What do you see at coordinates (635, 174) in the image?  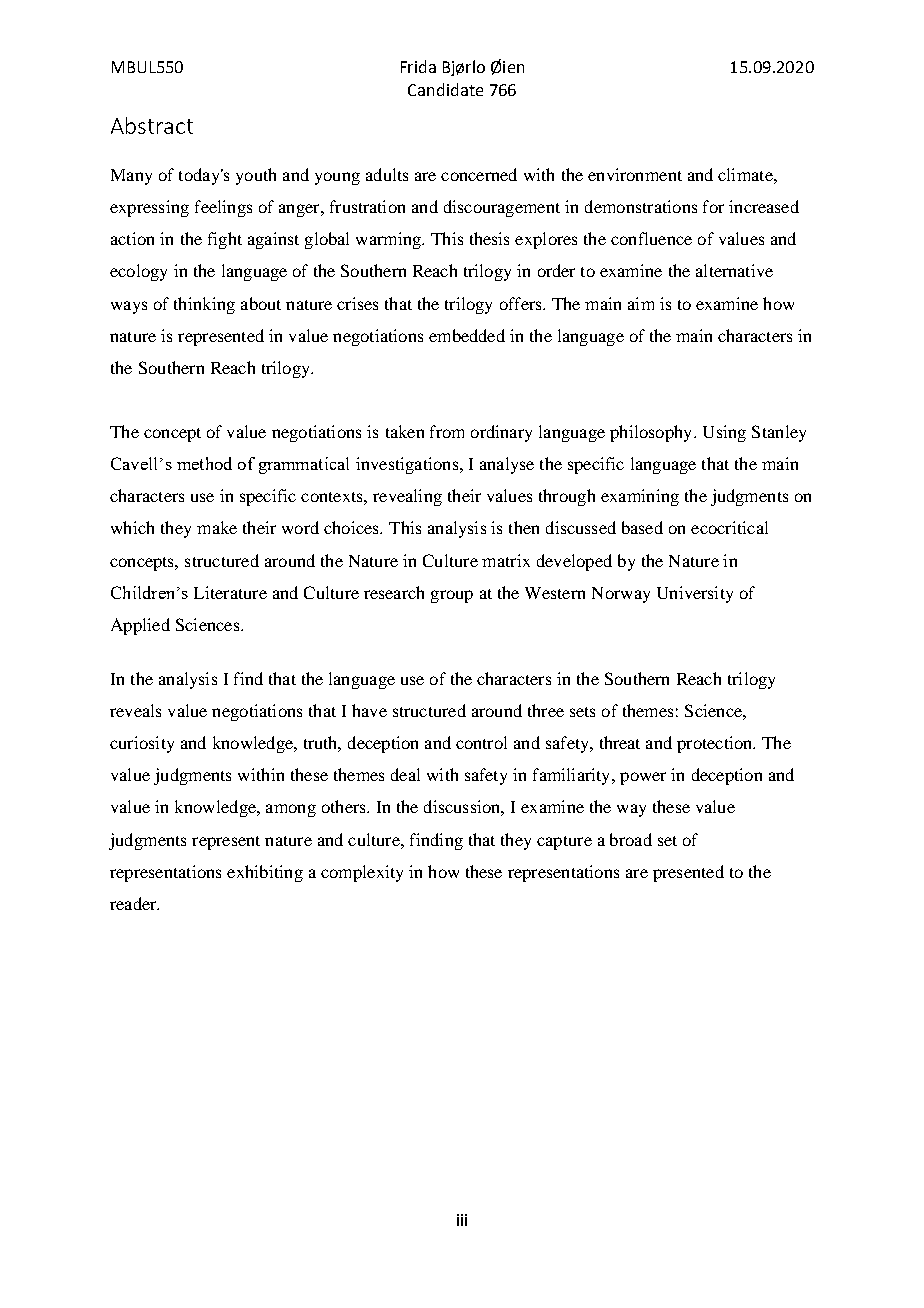 I see `environment` at bounding box center [635, 174].
